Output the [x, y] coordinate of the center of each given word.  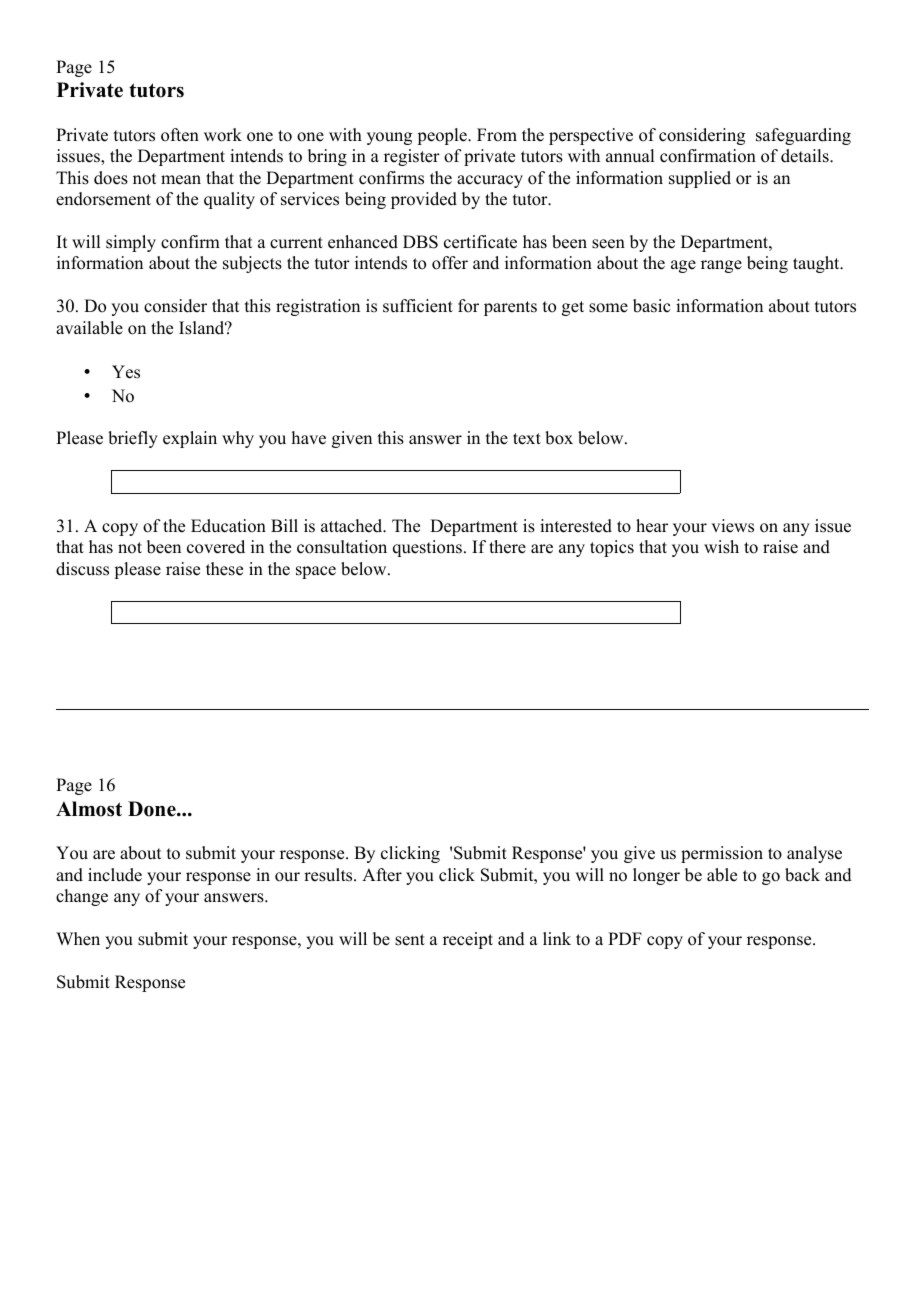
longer [656, 876]
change [82, 897]
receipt [468, 940]
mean [181, 180]
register [412, 157]
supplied [700, 179]
